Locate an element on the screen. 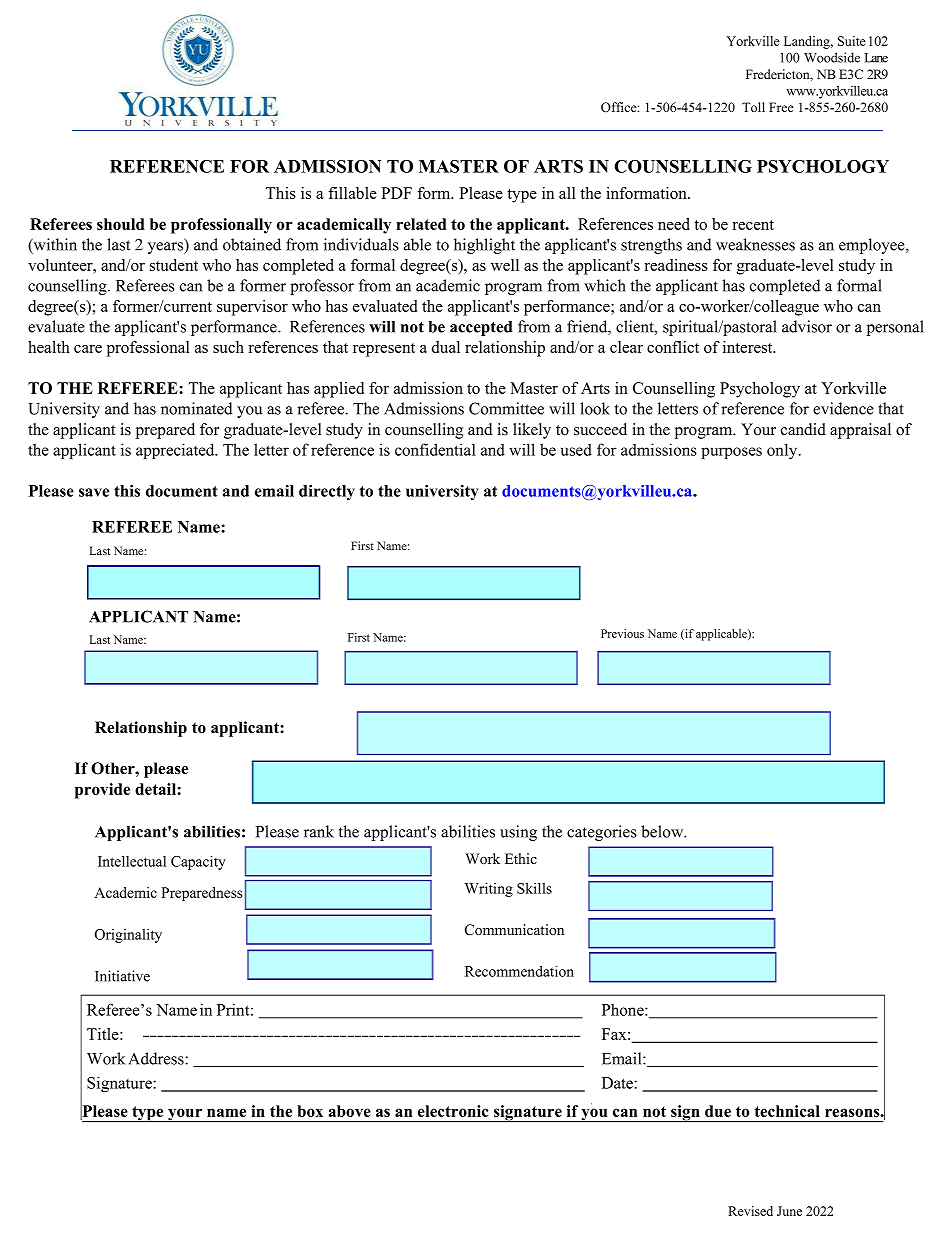 The height and width of the screenshot is (1233, 952). PDF is located at coordinates (396, 193).
